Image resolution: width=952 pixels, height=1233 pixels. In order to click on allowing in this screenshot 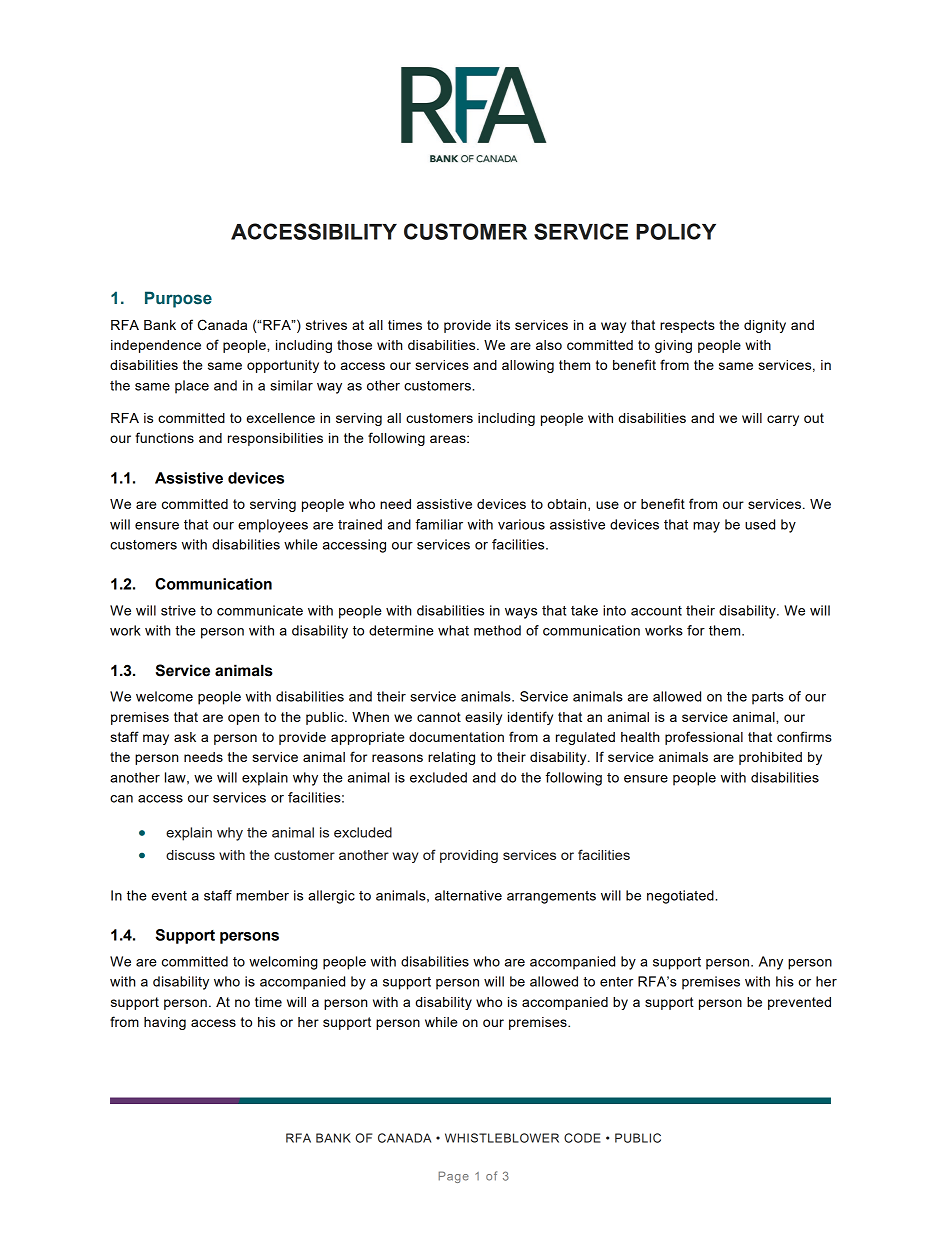, I will do `click(528, 366)`.
